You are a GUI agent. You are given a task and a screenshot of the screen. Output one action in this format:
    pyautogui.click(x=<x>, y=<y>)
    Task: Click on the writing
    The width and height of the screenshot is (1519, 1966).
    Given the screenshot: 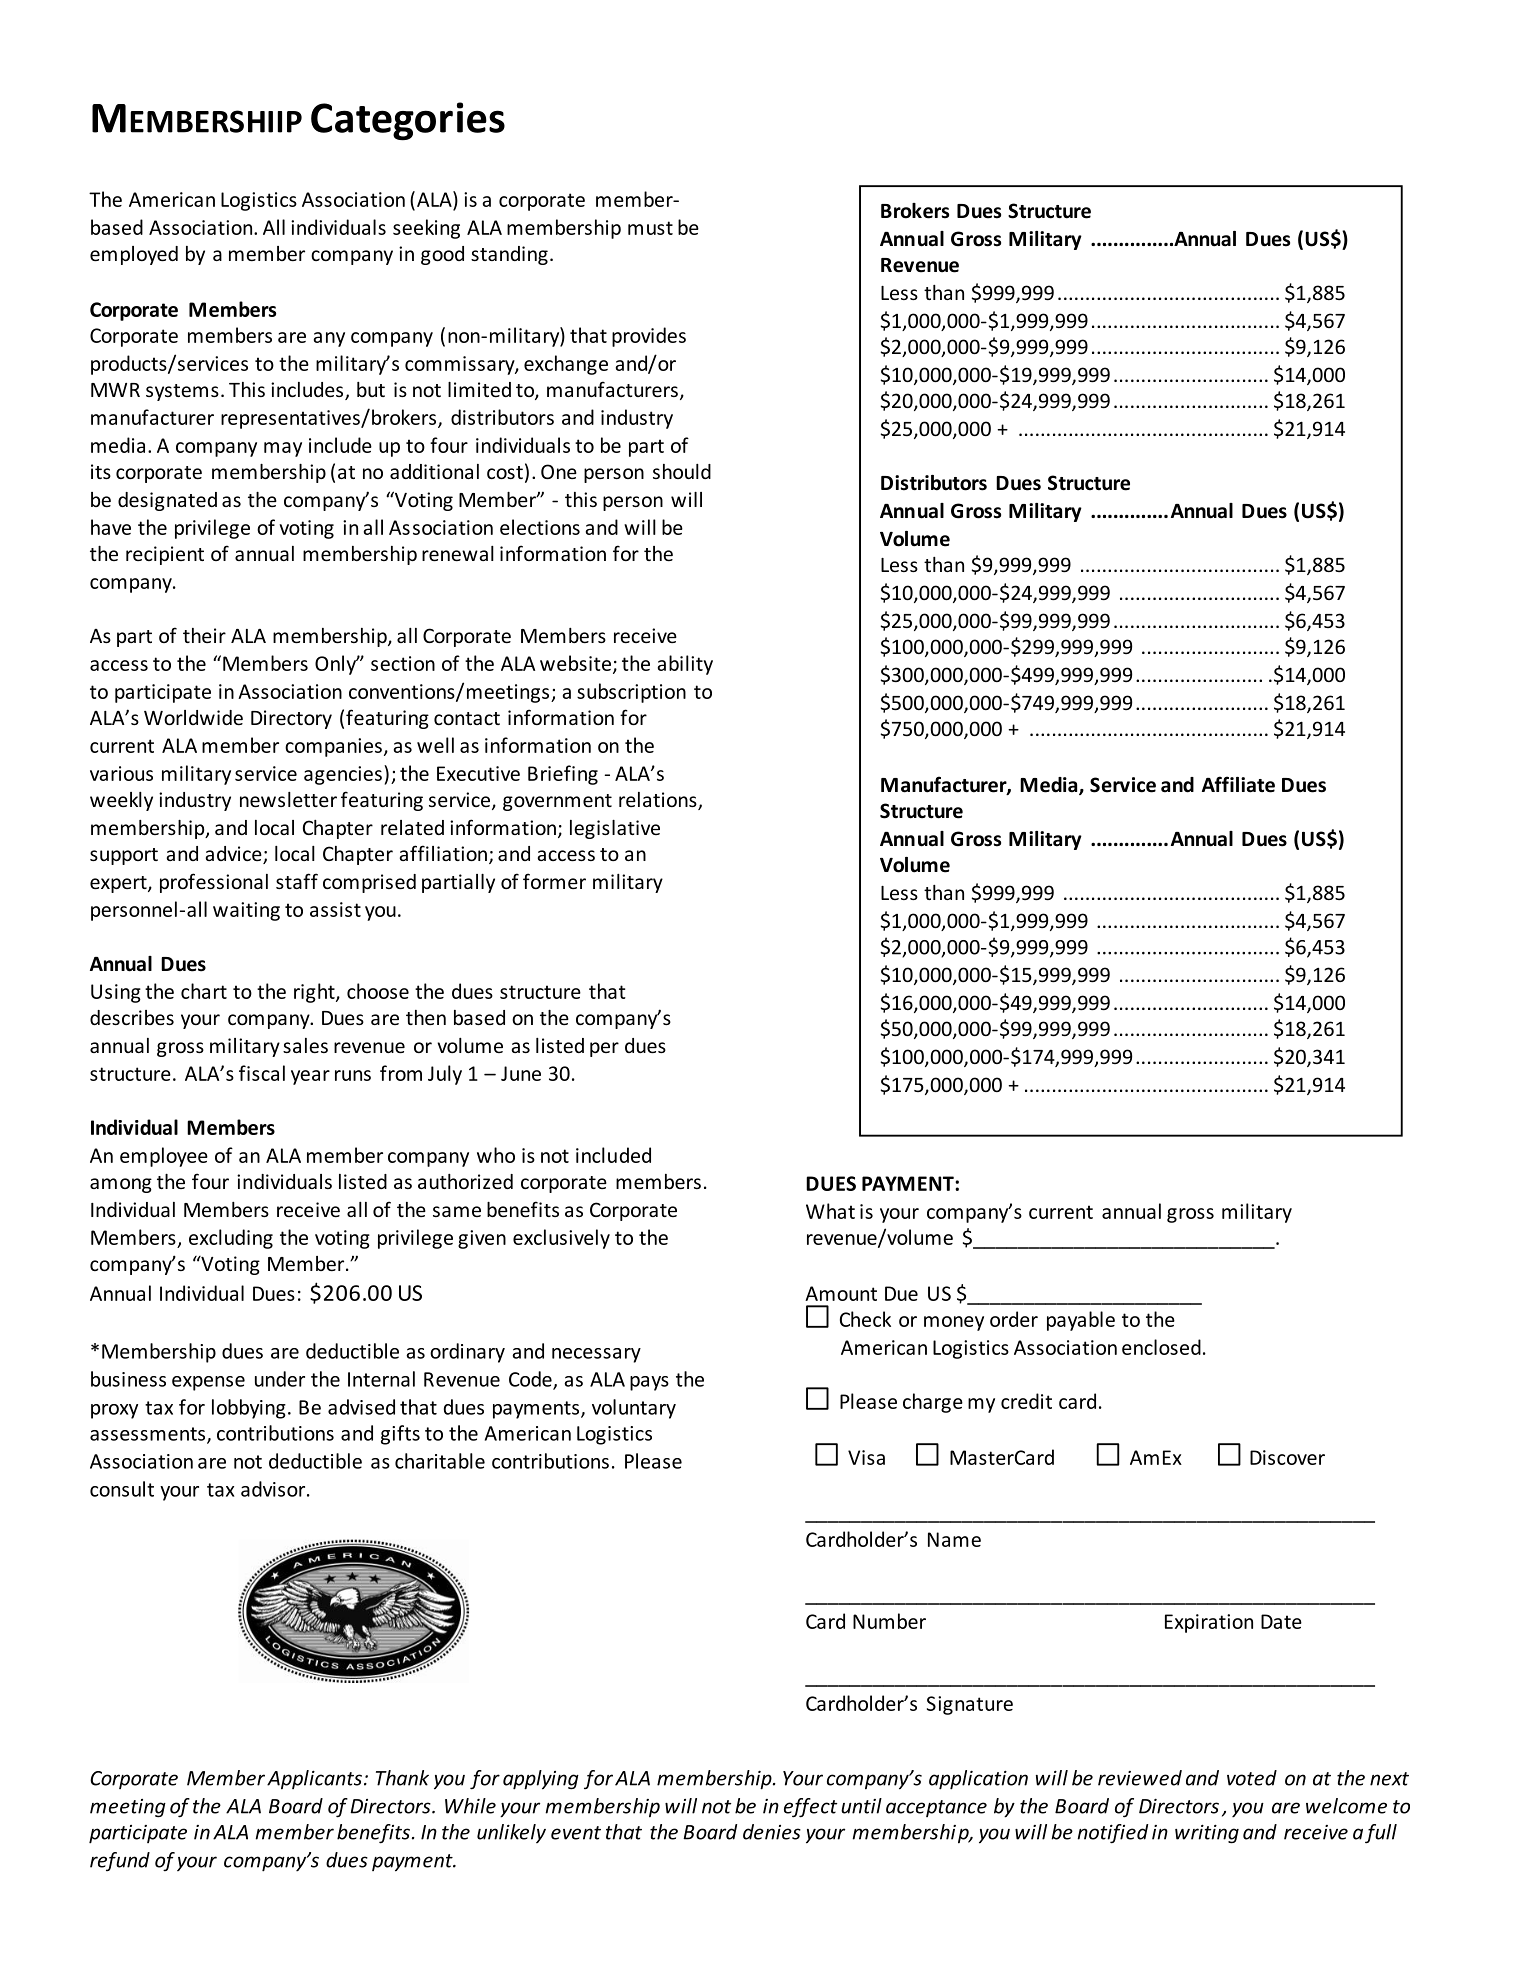 What is the action you would take?
    pyautogui.click(x=1207, y=1834)
